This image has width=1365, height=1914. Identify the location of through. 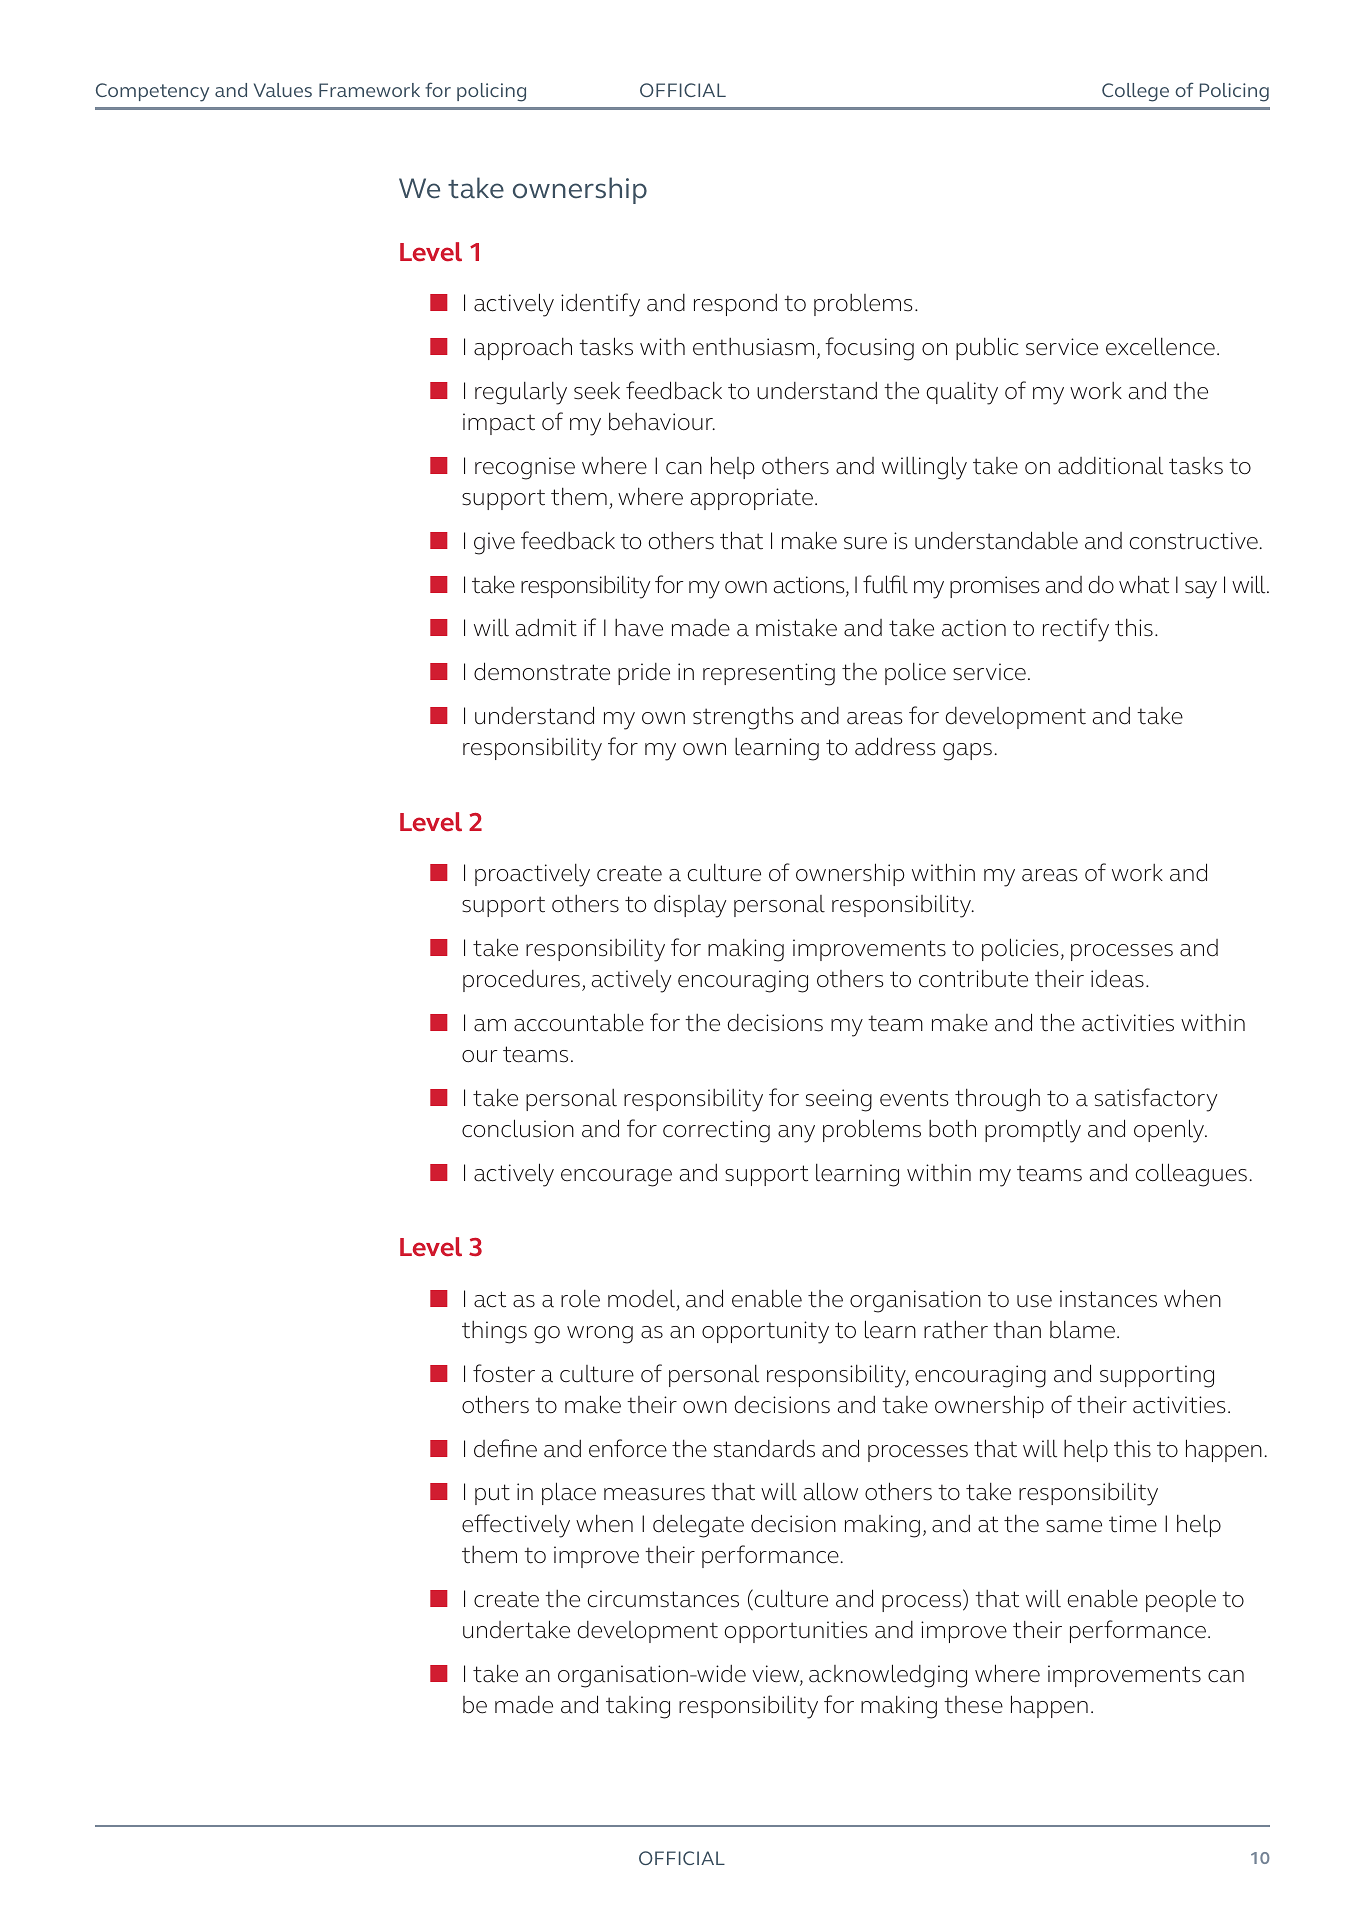
(997, 1100).
